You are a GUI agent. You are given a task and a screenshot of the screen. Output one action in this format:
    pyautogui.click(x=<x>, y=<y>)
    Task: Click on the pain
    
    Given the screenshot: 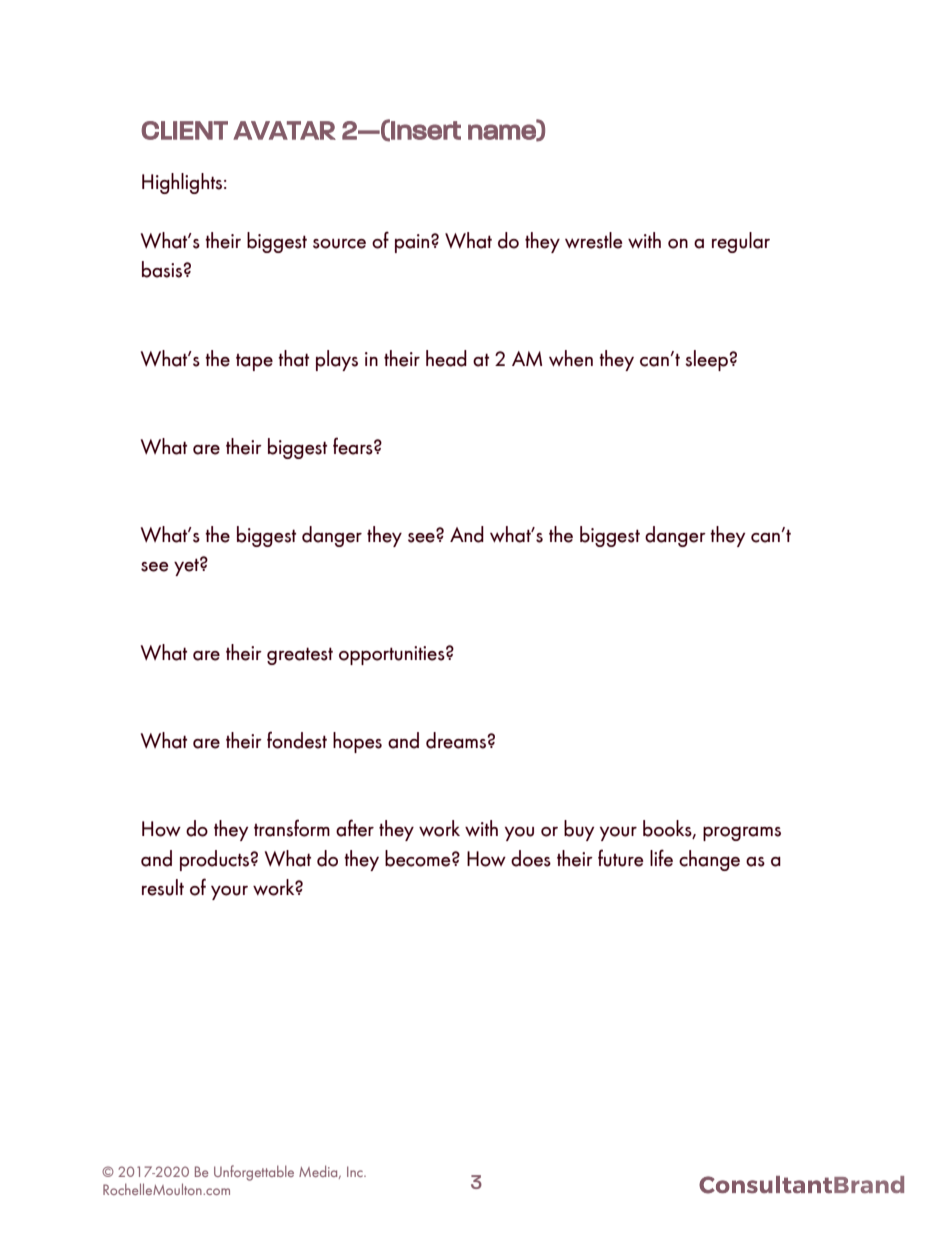 What is the action you would take?
    pyautogui.click(x=413, y=243)
